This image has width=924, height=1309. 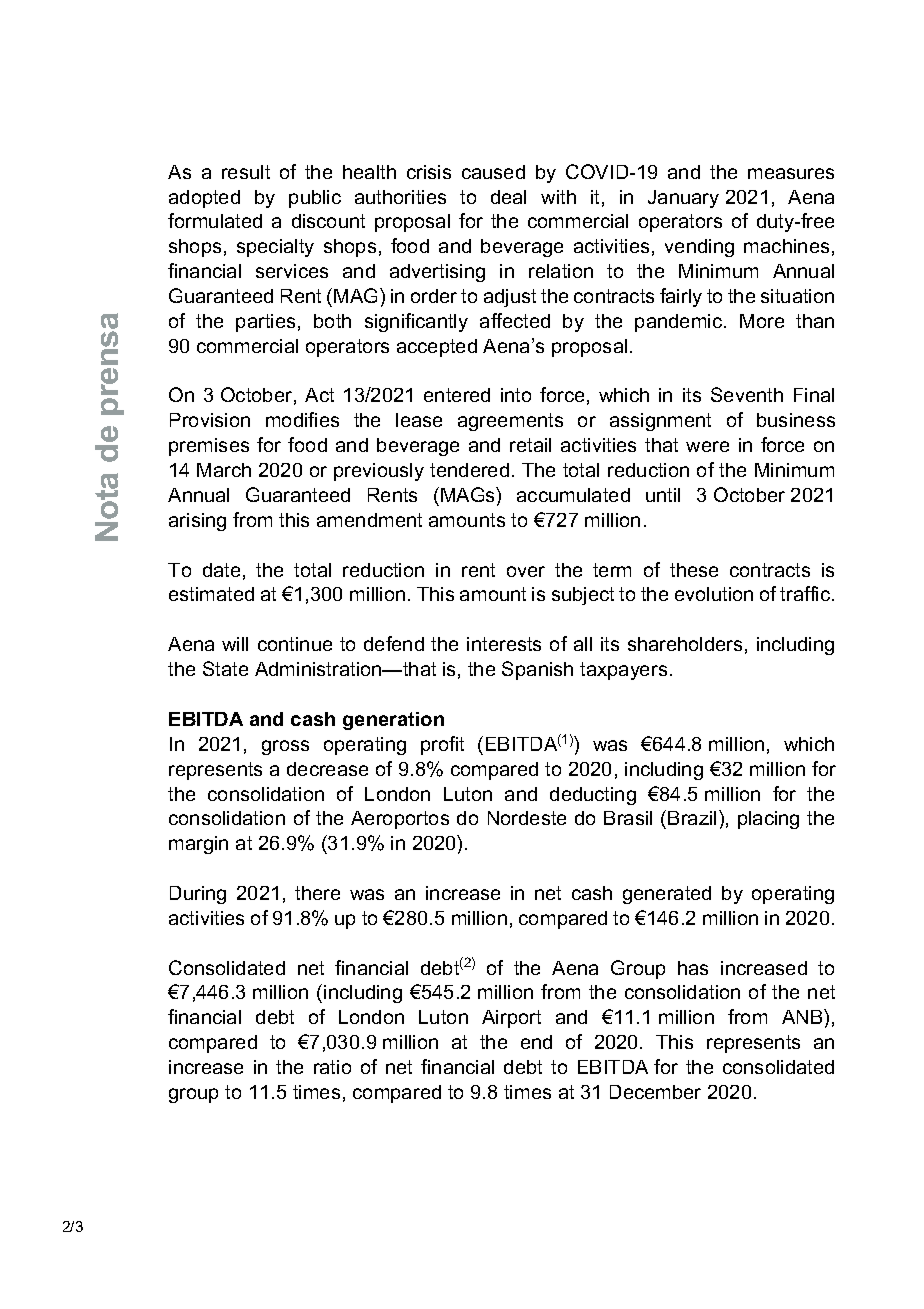 I want to click on public, so click(x=315, y=199).
